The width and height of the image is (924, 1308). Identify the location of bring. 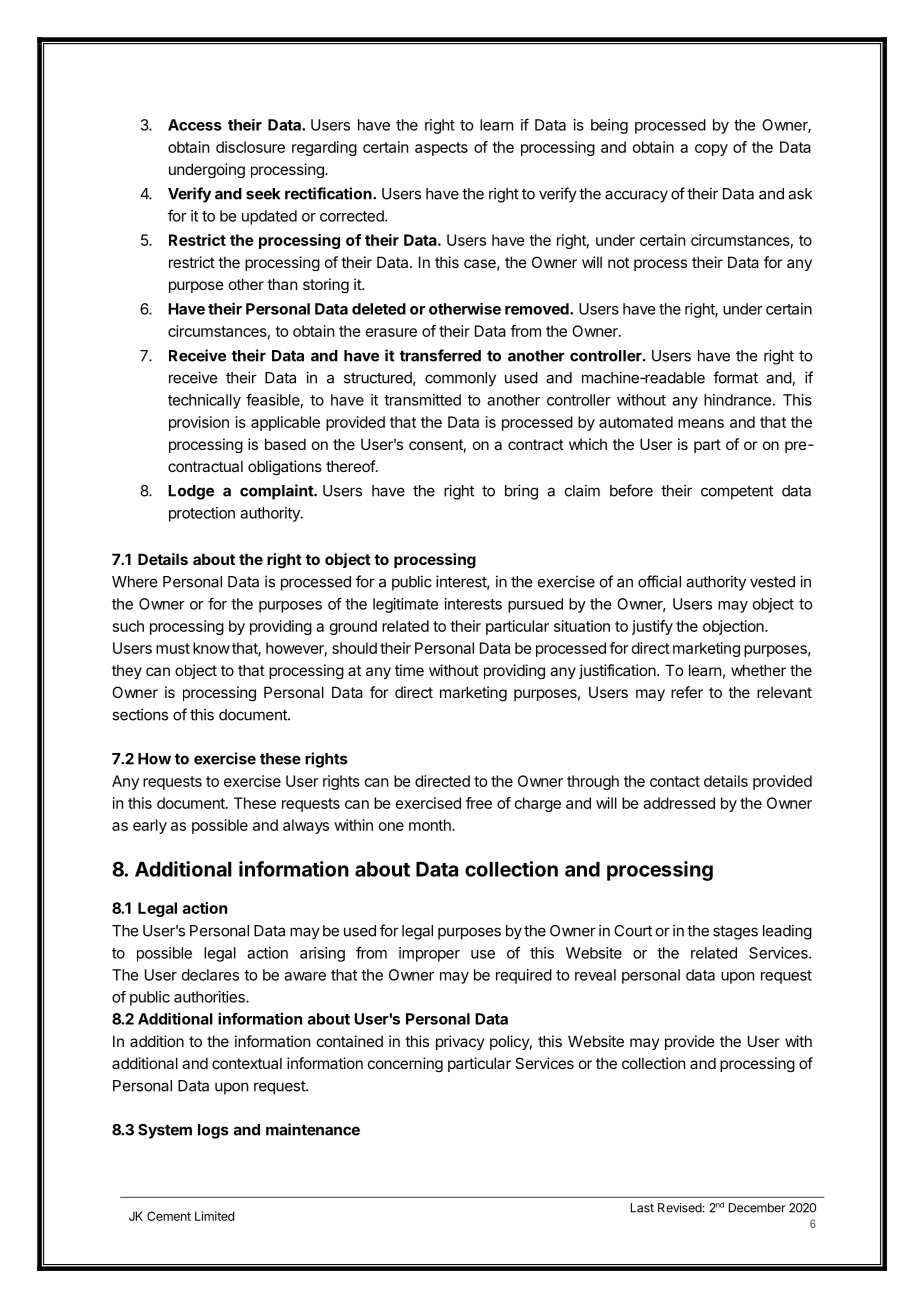
(521, 492).
